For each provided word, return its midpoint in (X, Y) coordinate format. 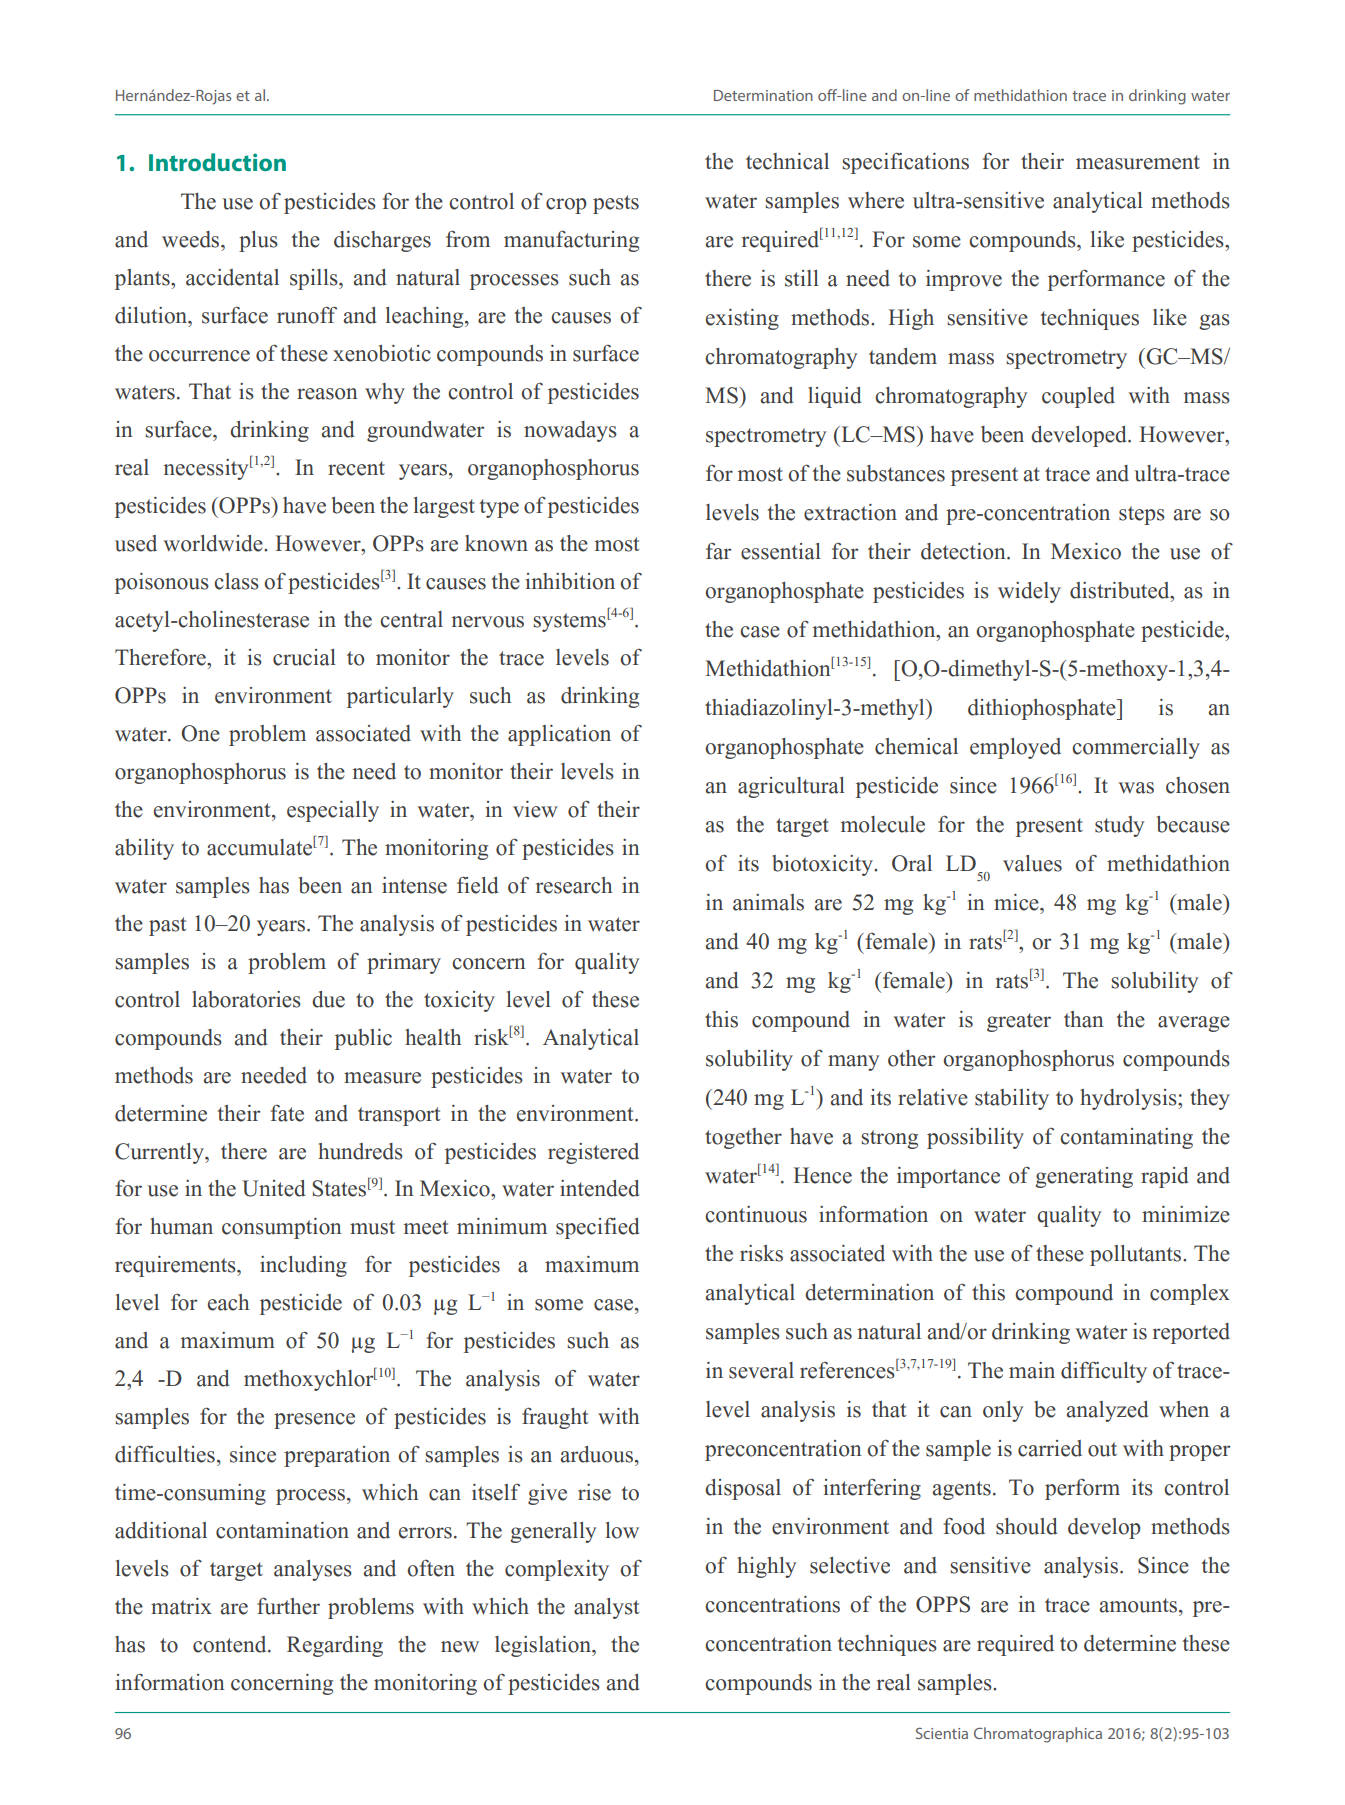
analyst (606, 1608)
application (559, 735)
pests (616, 204)
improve (964, 280)
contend (231, 1644)
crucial (304, 657)
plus (258, 241)
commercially (1136, 748)
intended (600, 1188)
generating (1084, 1177)
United (274, 1188)
